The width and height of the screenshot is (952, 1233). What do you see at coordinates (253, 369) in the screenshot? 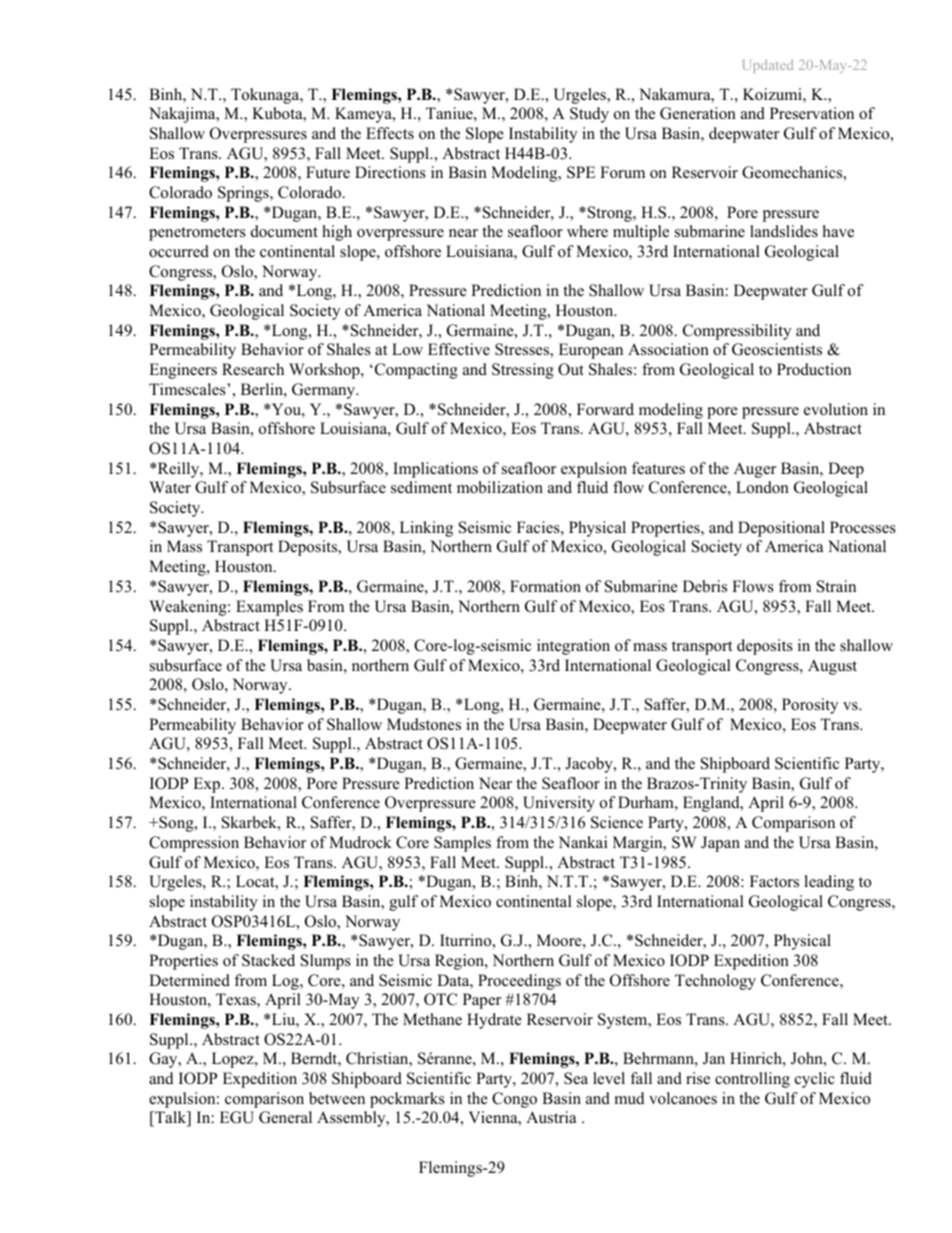
I see `Research` at bounding box center [253, 369].
